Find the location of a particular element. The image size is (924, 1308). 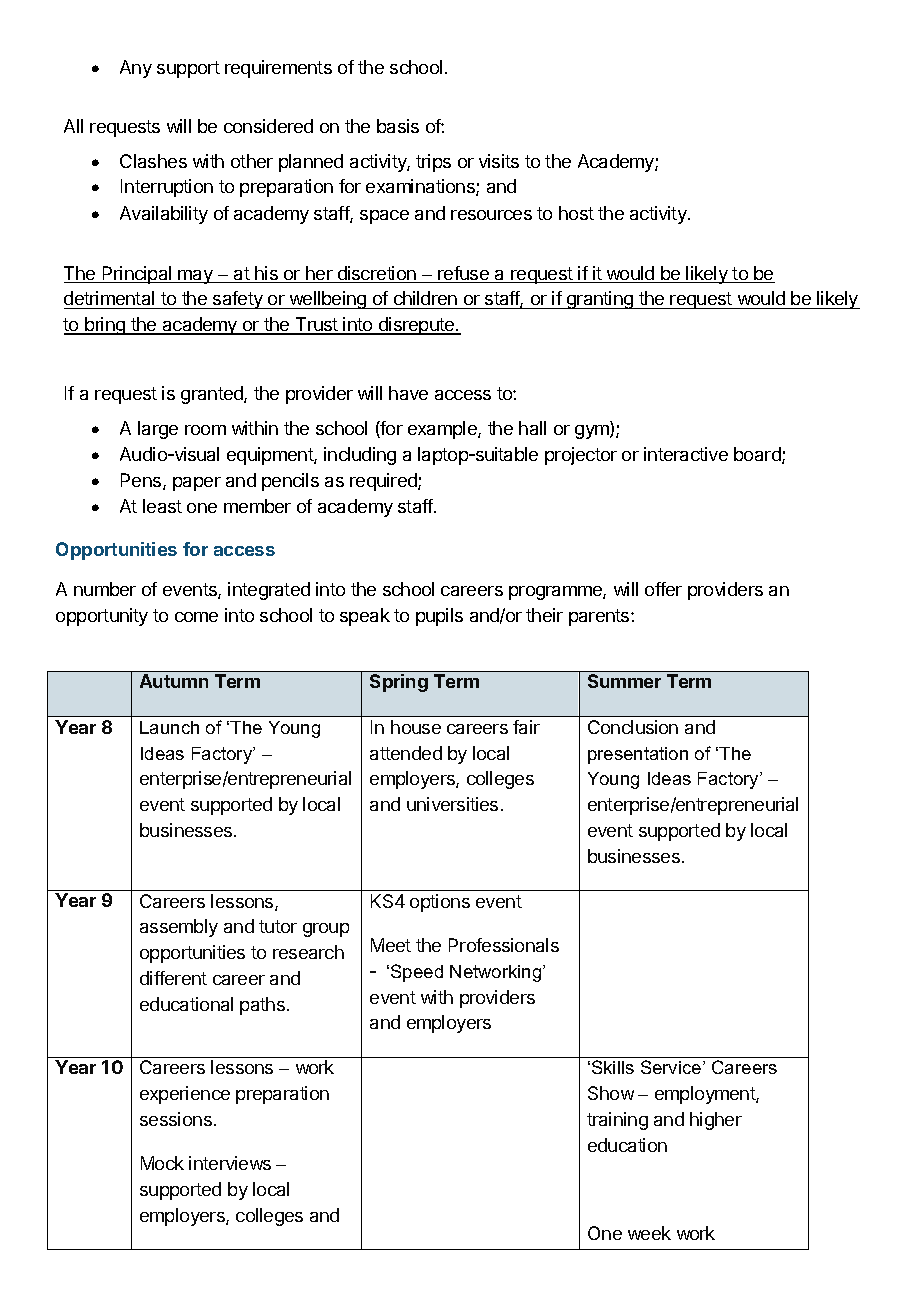

interviews is located at coordinates (230, 1163).
